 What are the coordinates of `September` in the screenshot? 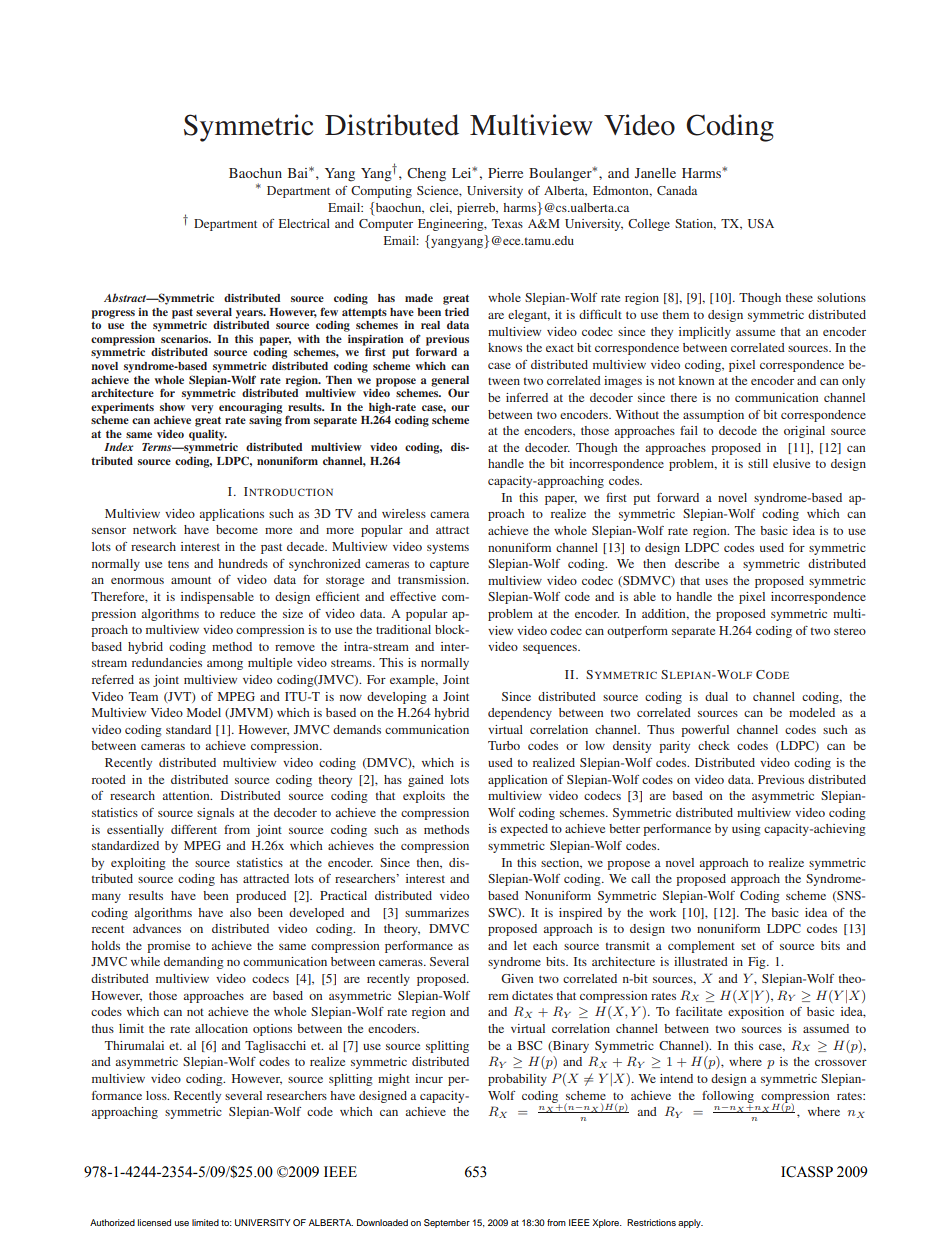 It's located at (447, 1223).
